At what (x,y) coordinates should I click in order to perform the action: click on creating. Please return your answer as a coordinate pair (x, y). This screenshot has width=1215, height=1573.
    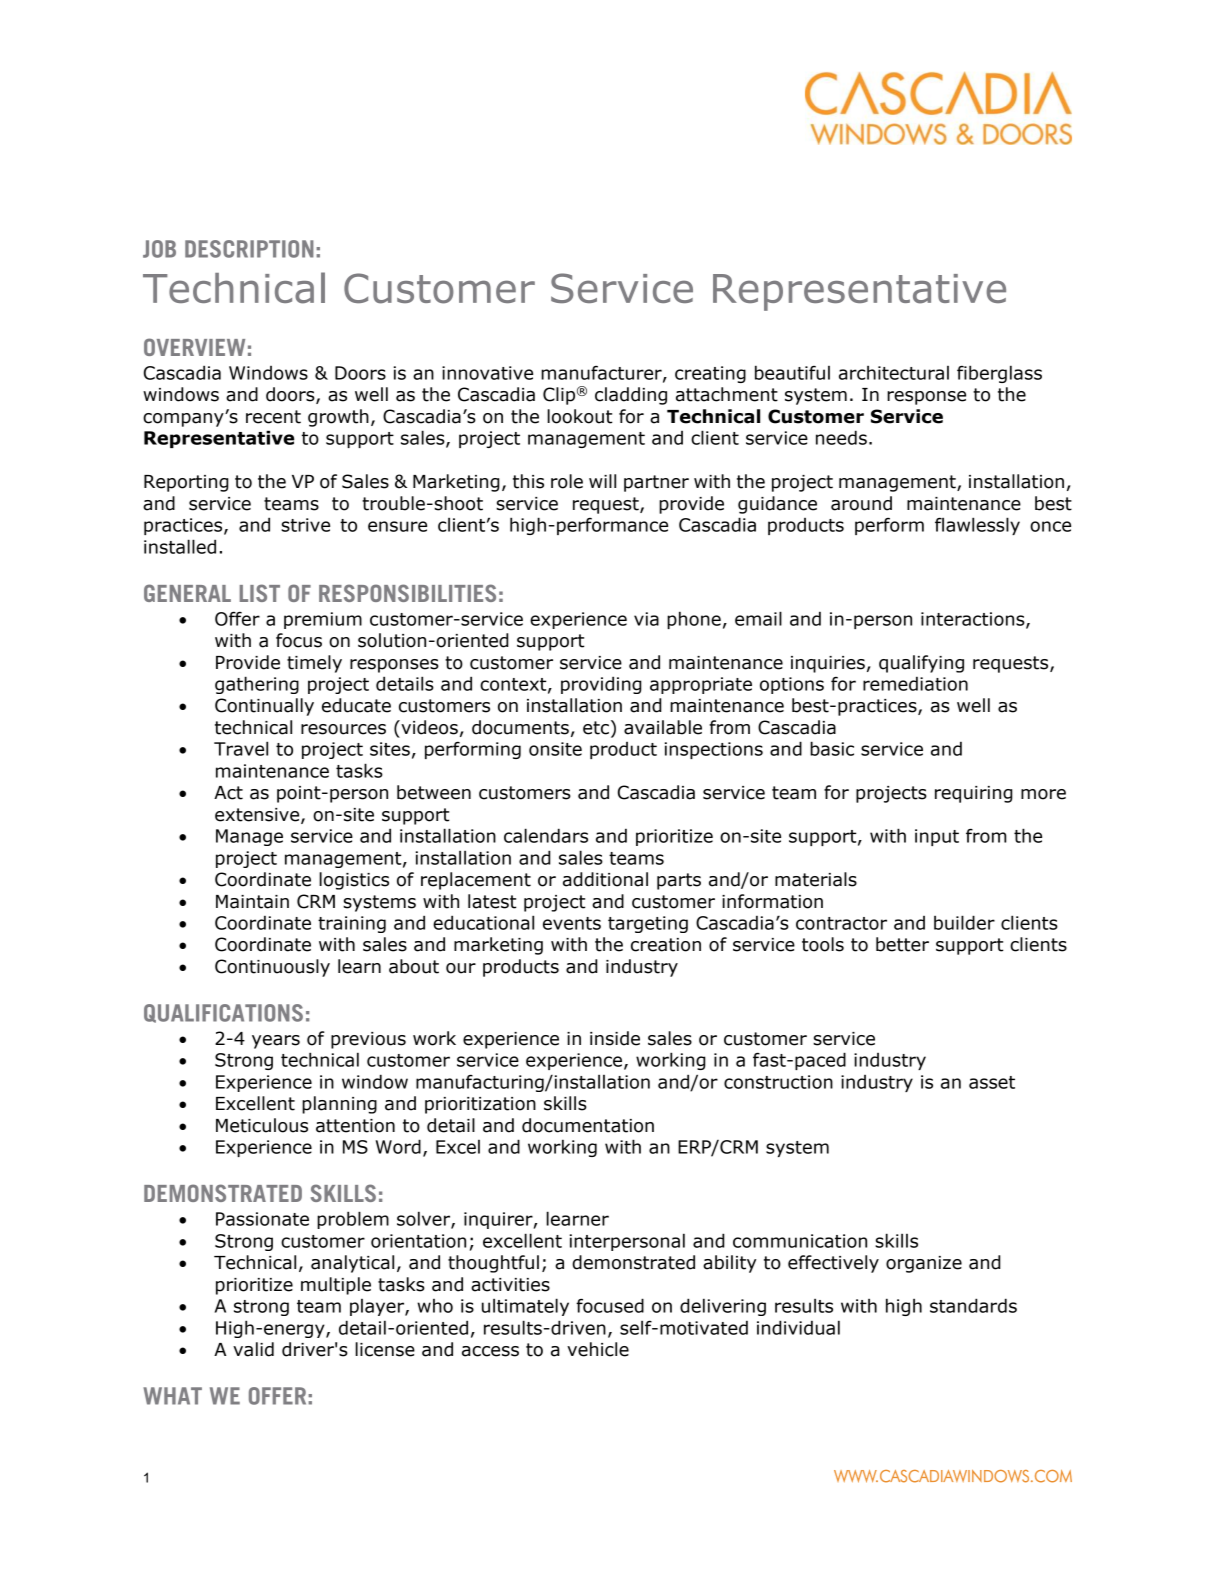
    Looking at the image, I should click on (710, 374).
